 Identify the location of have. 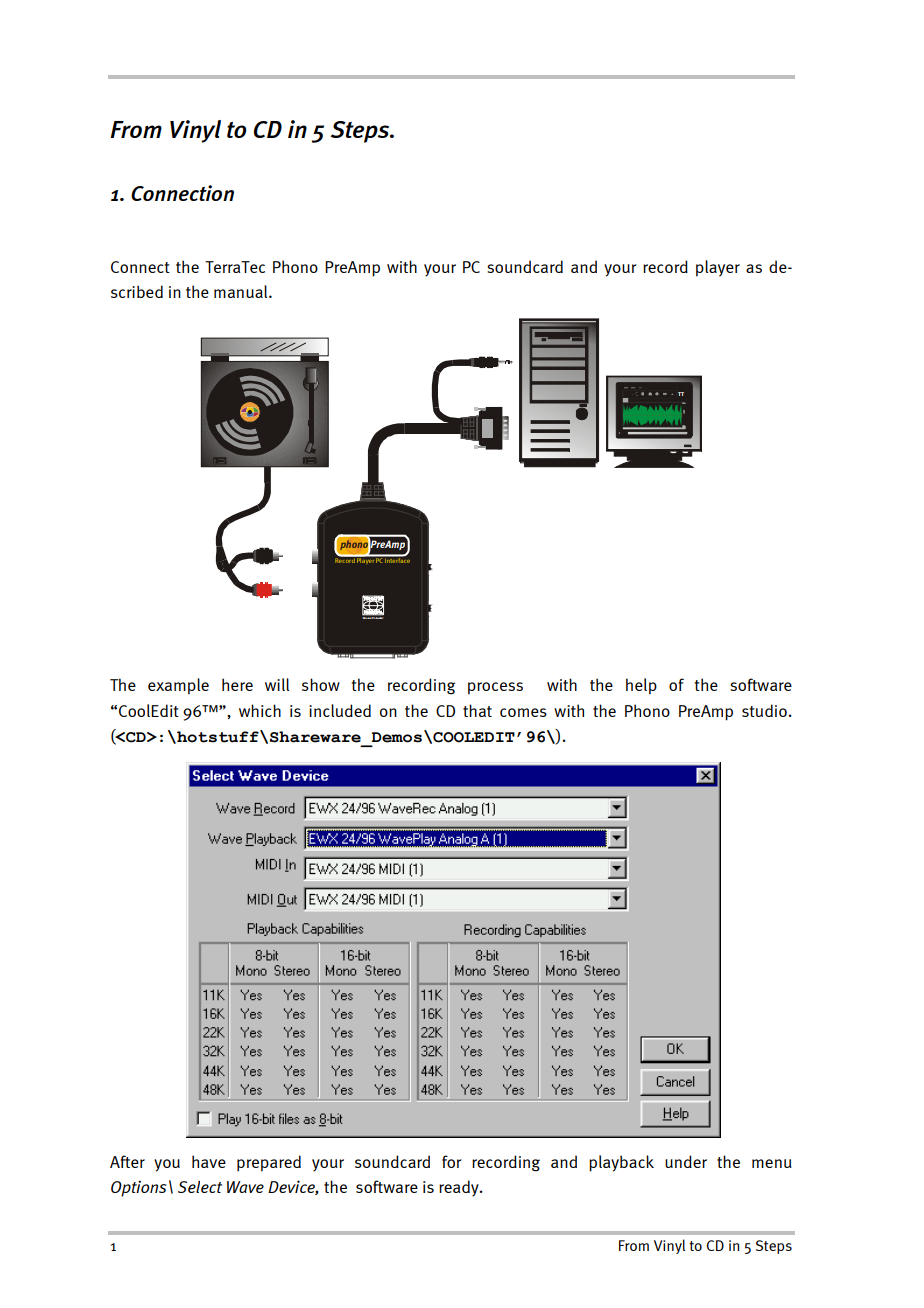
(209, 1161).
